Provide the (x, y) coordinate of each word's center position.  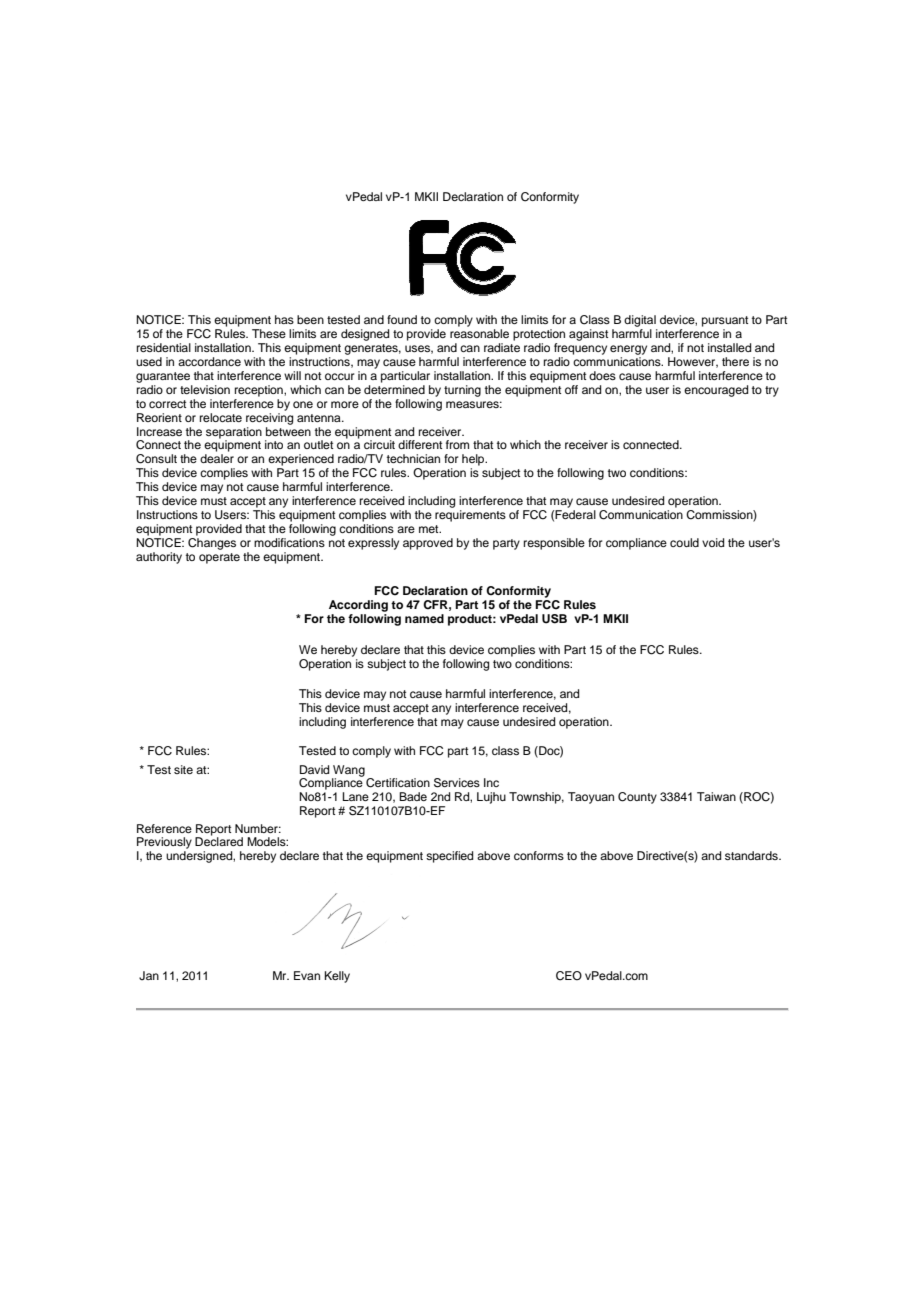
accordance (209, 361)
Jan (149, 976)
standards (752, 855)
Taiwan (716, 796)
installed (729, 347)
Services (457, 783)
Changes (212, 544)
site (183, 769)
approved (428, 544)
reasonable (479, 333)
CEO (569, 976)
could (684, 542)
